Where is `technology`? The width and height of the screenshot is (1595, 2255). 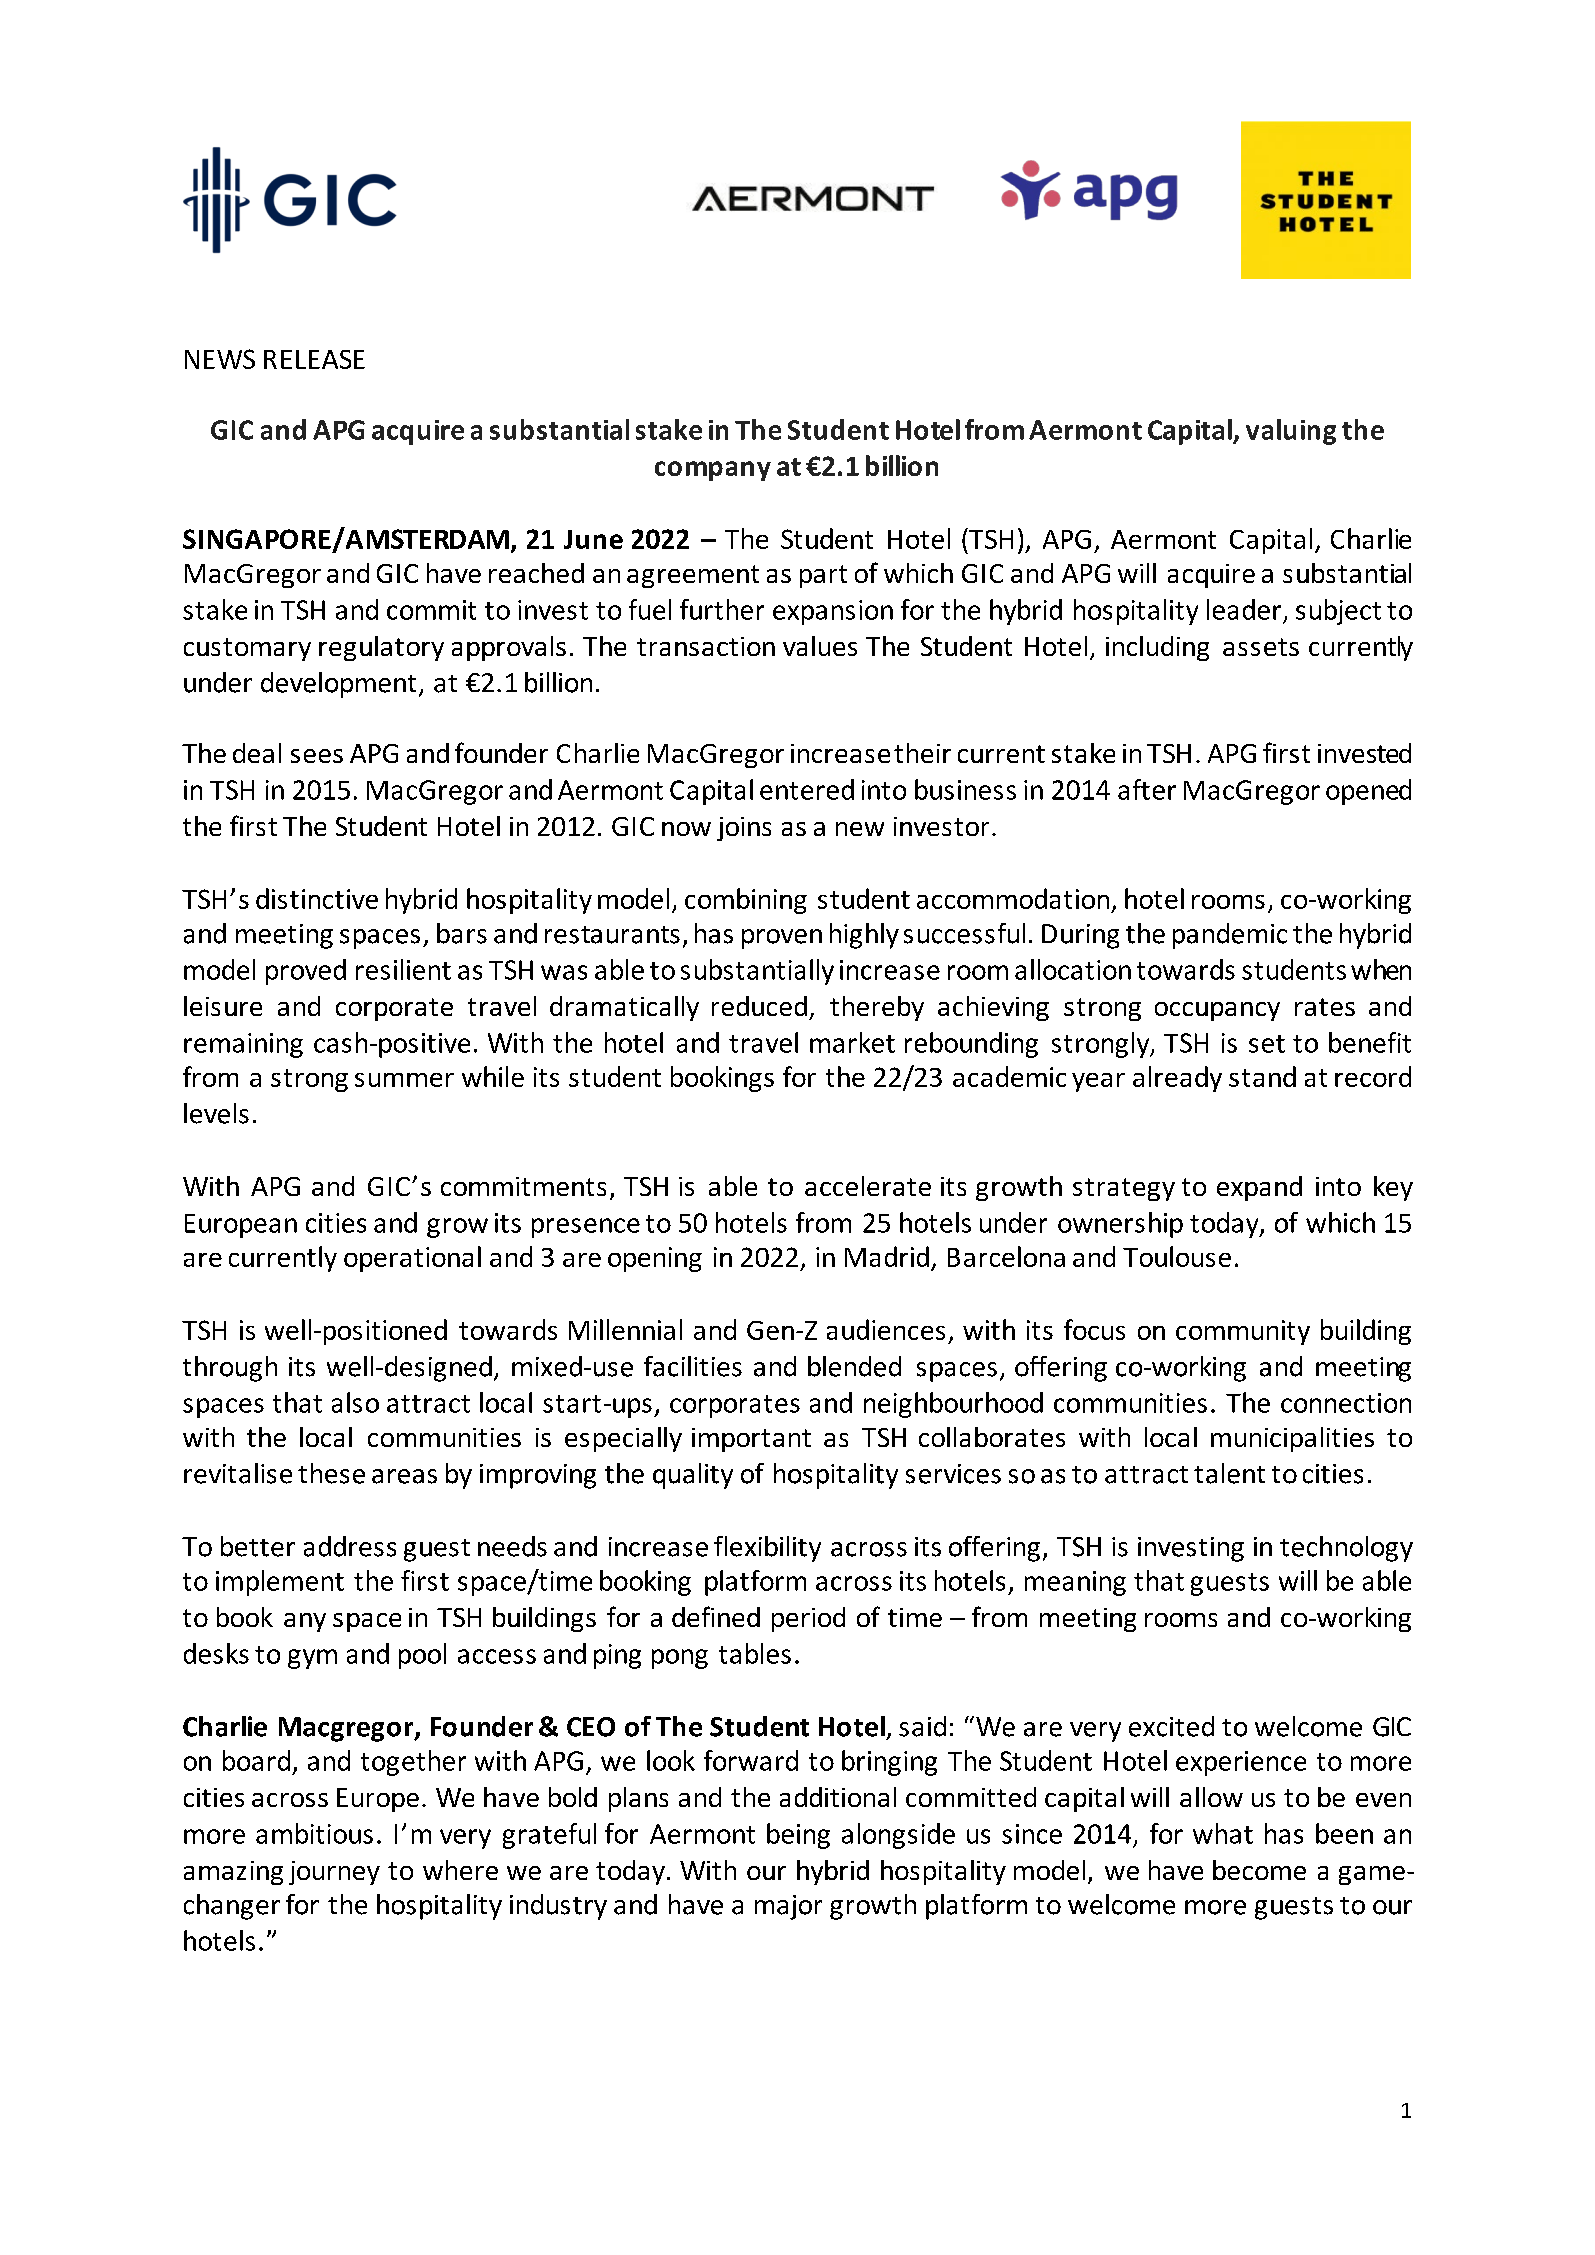
technology is located at coordinates (1346, 1549).
